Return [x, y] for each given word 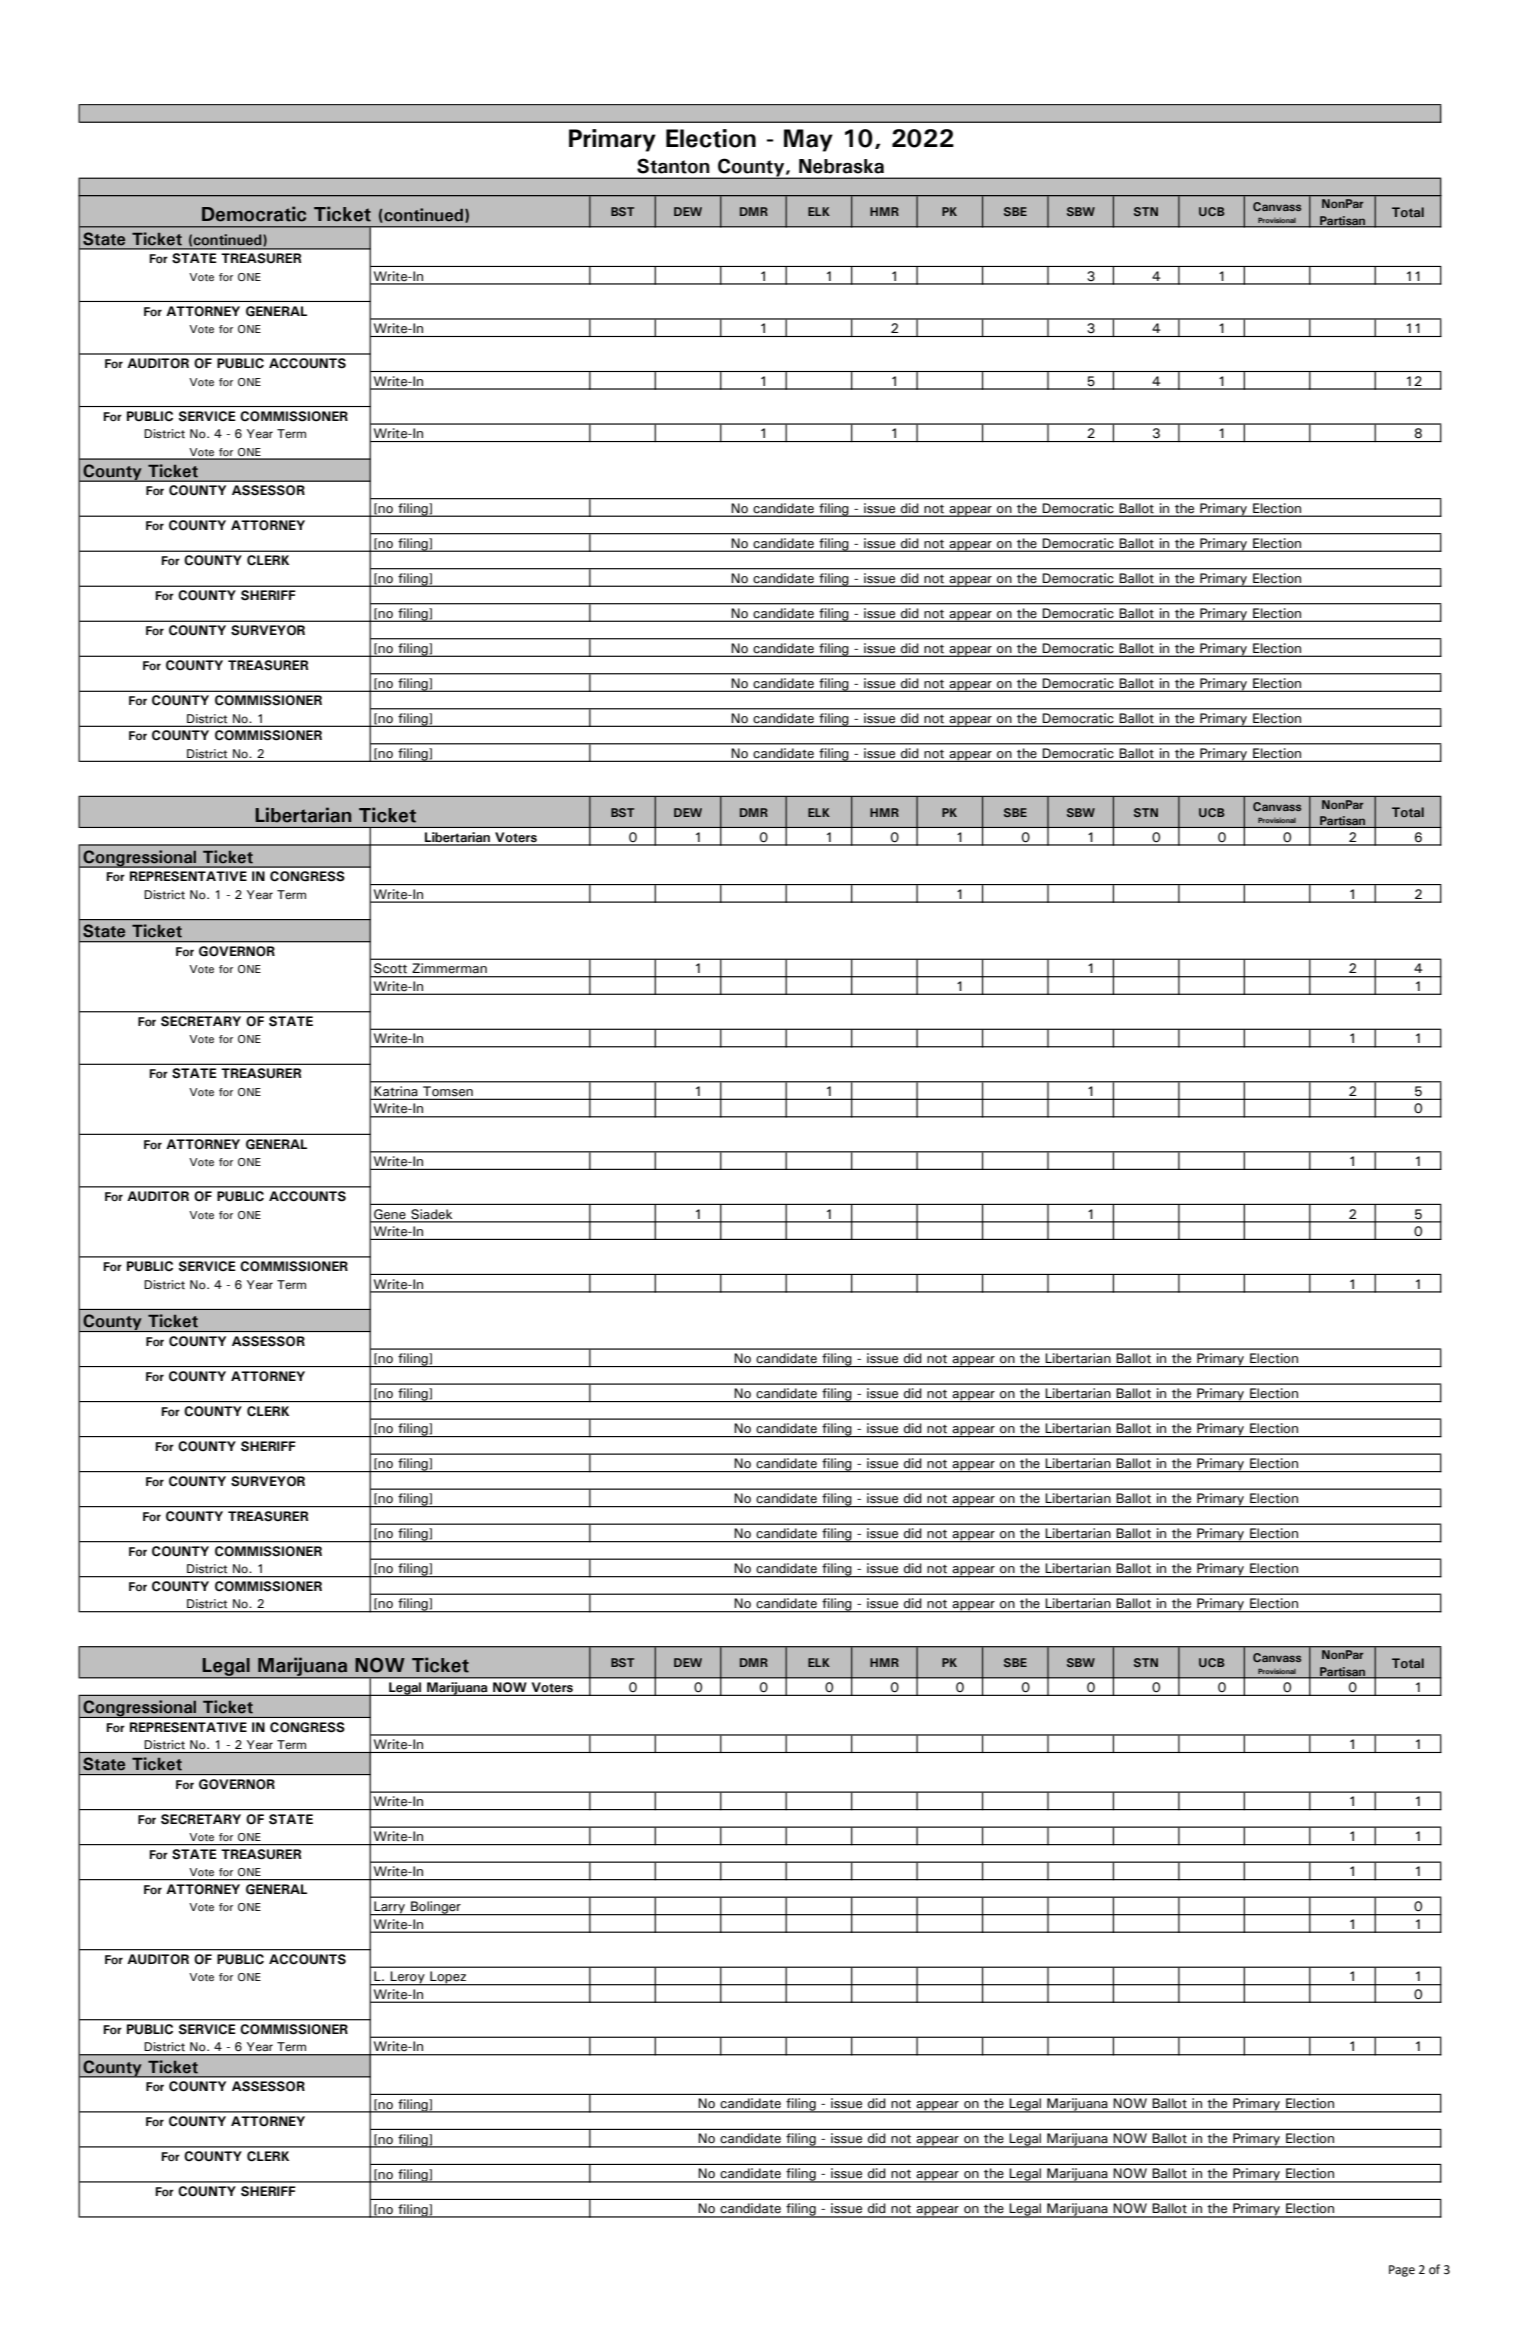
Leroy [407, 1978]
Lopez [448, 1978]
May [808, 140]
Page [1402, 2271]
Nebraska [841, 166]
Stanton [673, 166]
